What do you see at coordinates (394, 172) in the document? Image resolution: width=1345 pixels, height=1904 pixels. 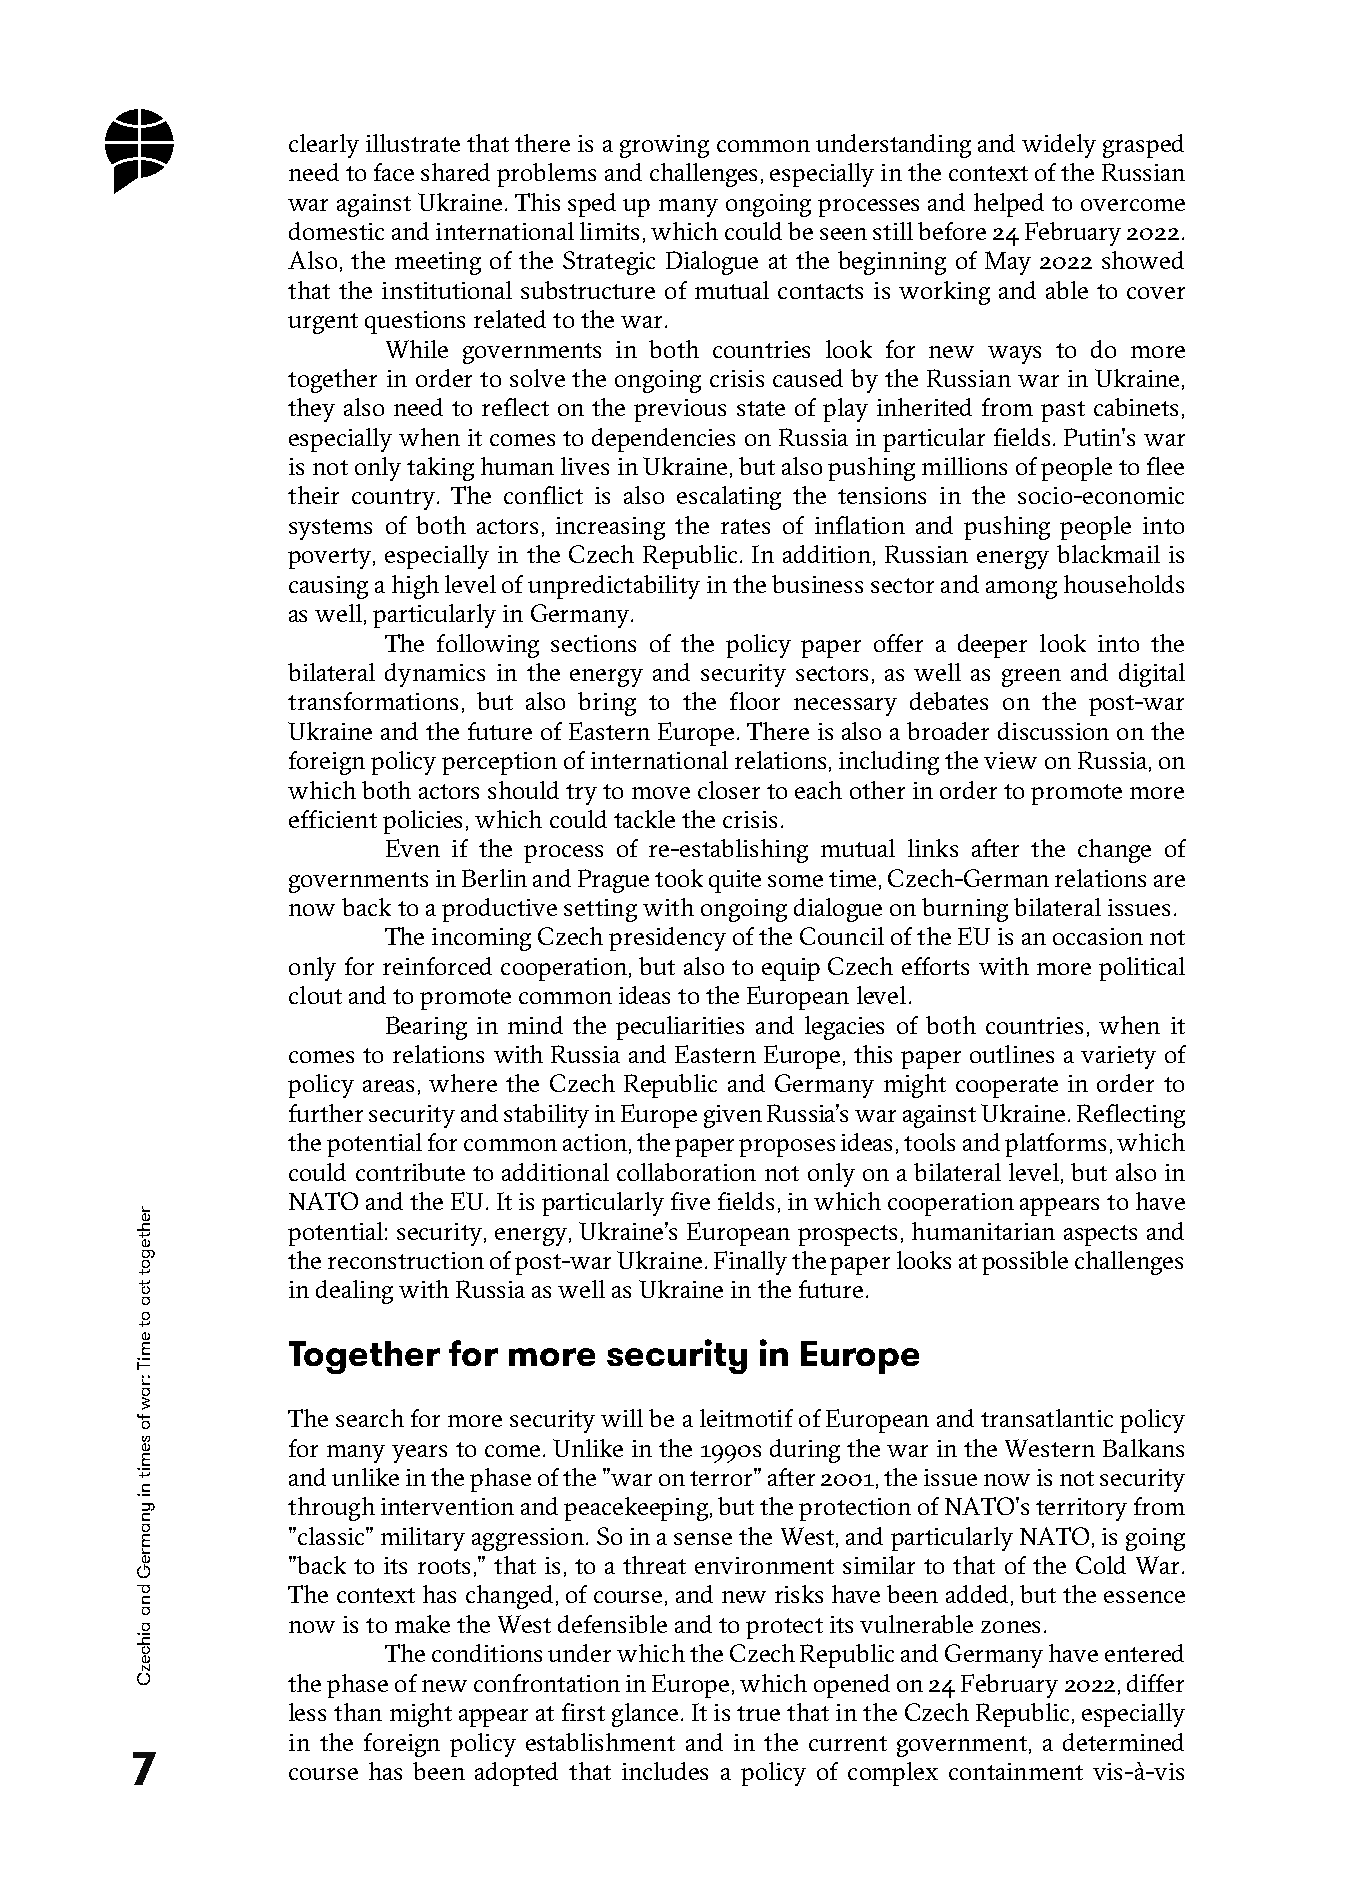 I see `face` at bounding box center [394, 172].
